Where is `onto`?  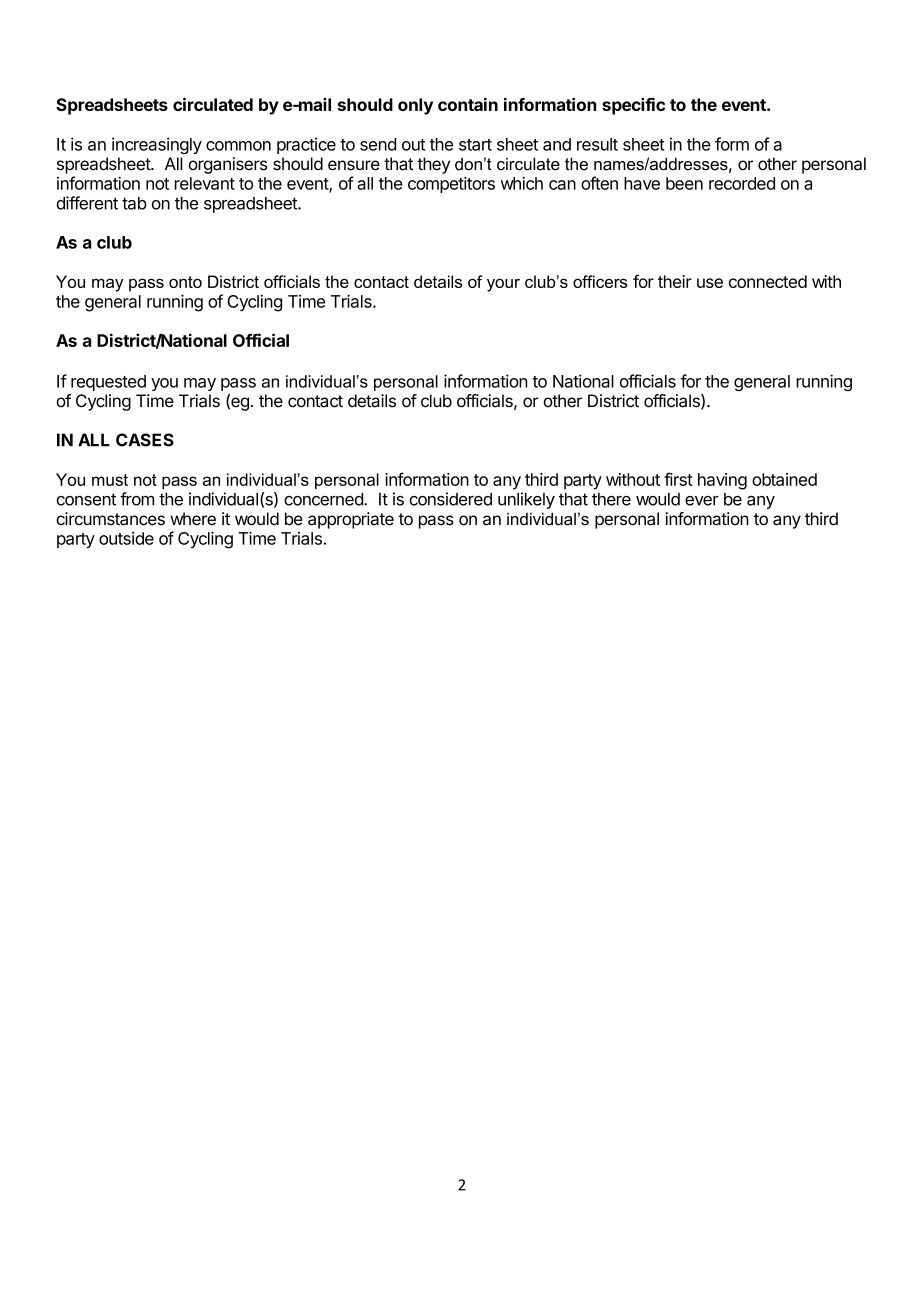
onto is located at coordinates (185, 282).
